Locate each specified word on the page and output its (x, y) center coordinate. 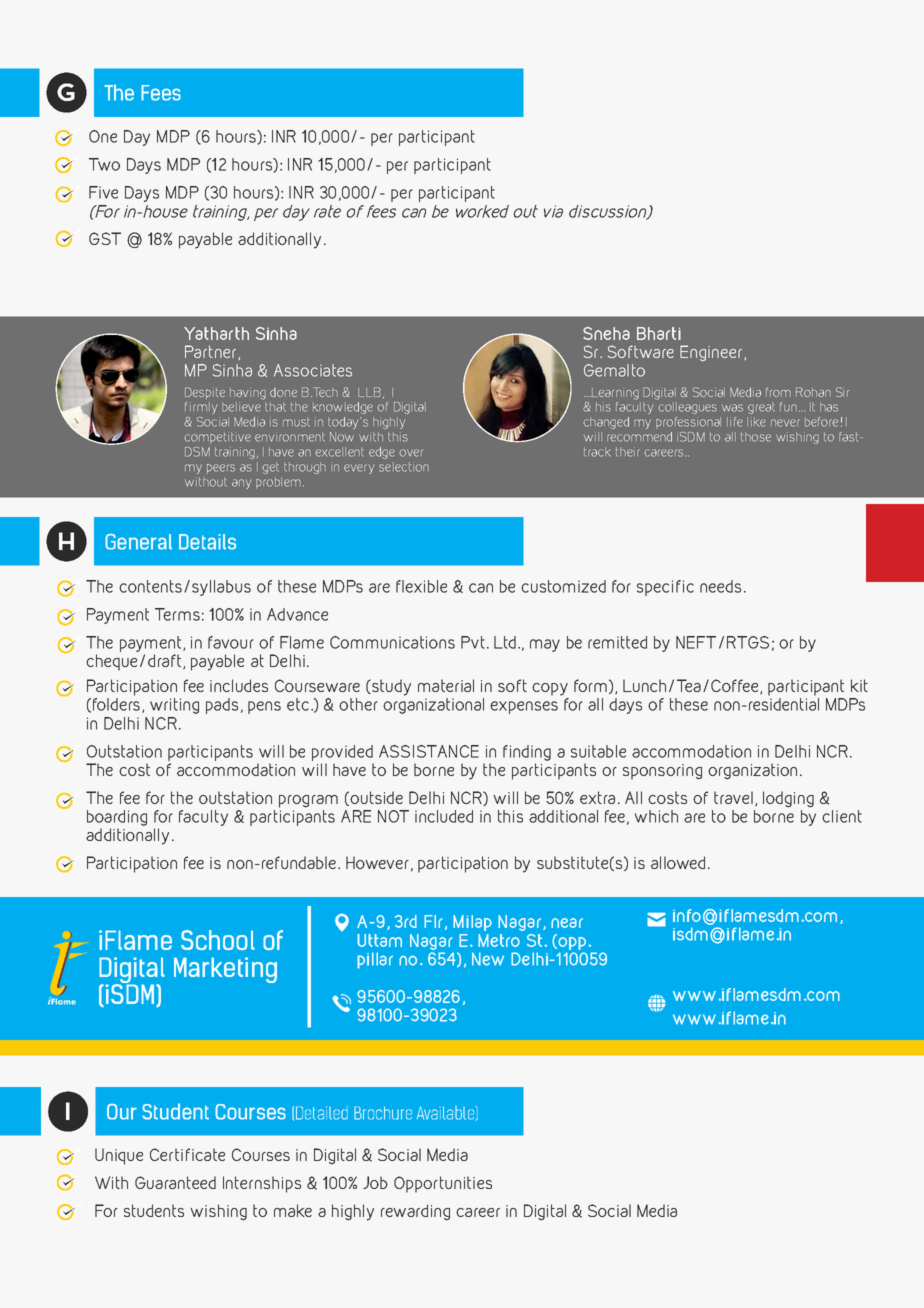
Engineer (712, 353)
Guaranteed (175, 1182)
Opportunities (443, 1184)
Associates (313, 370)
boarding (117, 818)
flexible (421, 586)
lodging (788, 799)
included (444, 816)
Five (103, 192)
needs (720, 586)
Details (207, 542)
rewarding (415, 1212)
